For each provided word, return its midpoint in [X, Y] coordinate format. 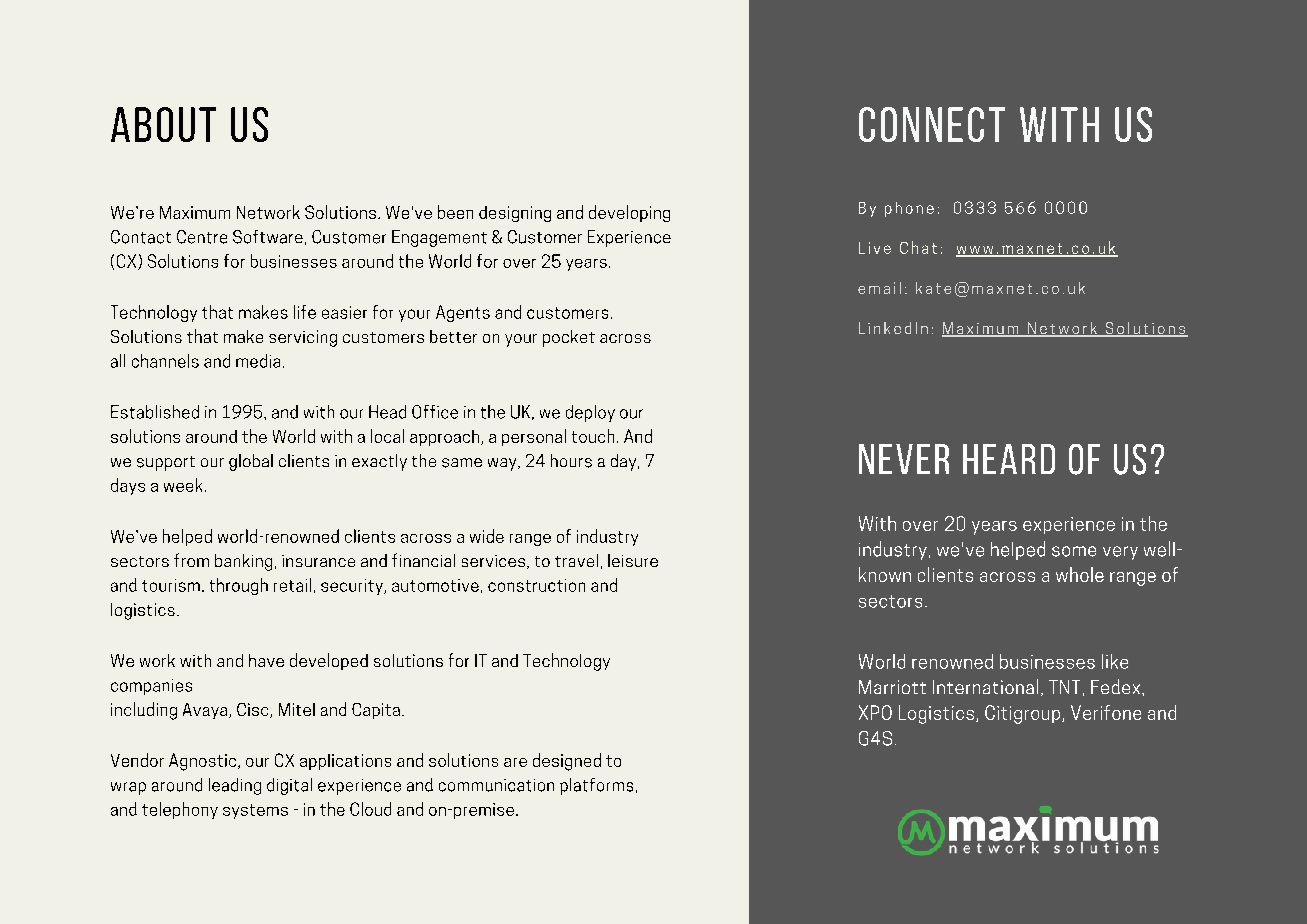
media [258, 361]
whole [1080, 574]
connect [932, 124]
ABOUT [163, 124]
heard [1009, 459]
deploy [590, 413]
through [239, 586]
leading [235, 786]
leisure [633, 560]
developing [629, 213]
